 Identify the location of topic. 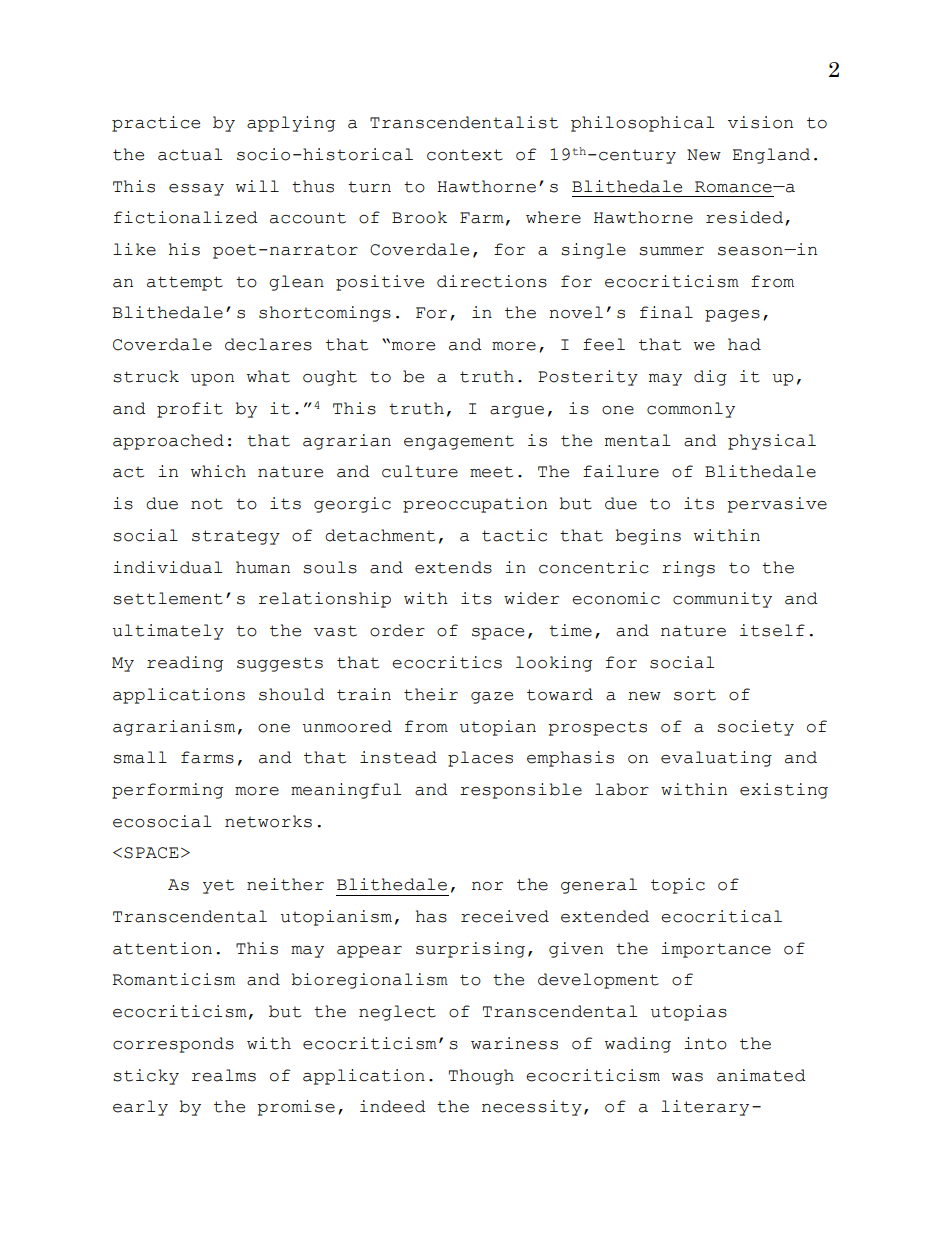
(678, 886).
